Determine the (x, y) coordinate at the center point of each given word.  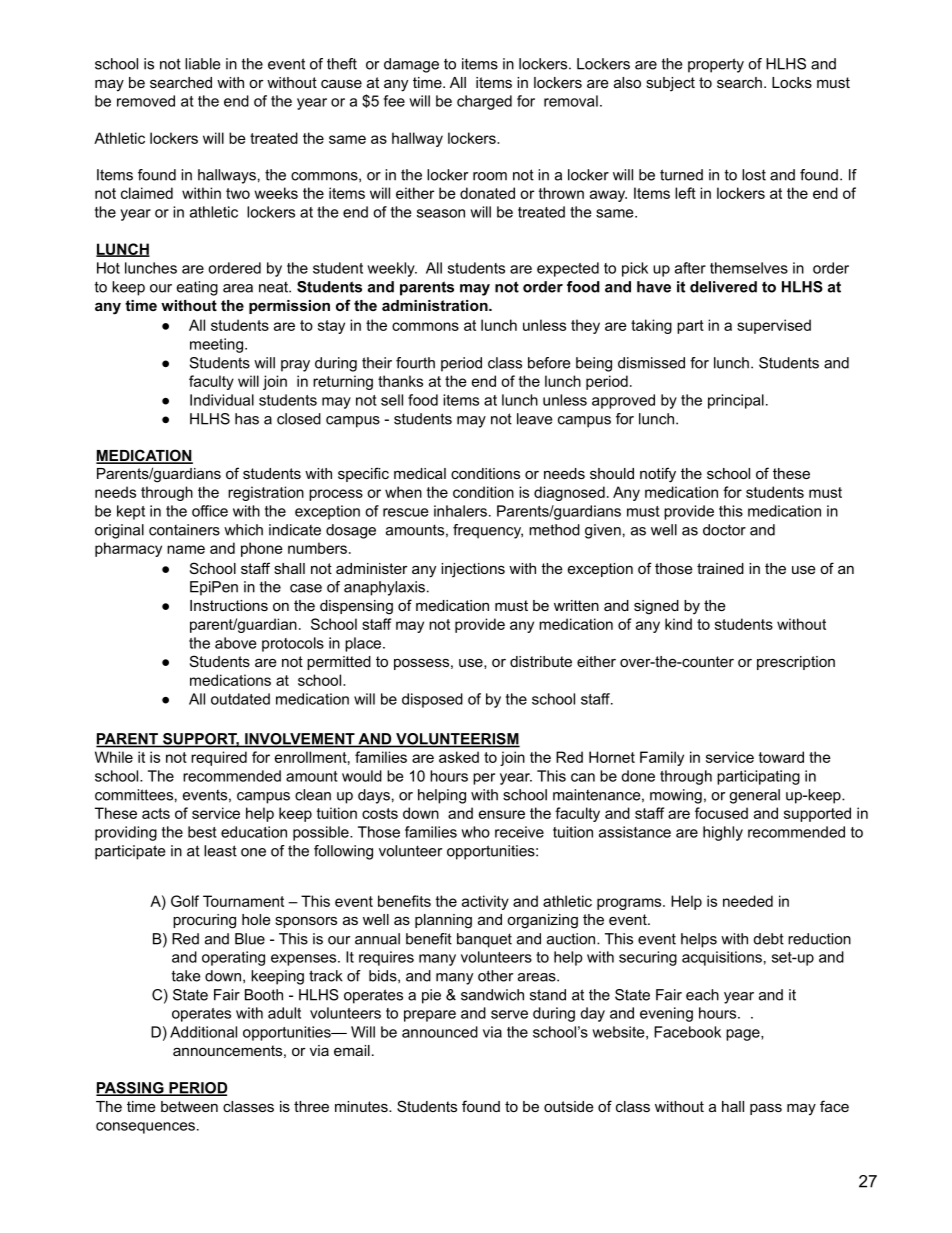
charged (484, 102)
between (189, 1106)
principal (736, 401)
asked (459, 757)
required (219, 758)
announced (440, 1032)
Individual (222, 400)
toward (781, 757)
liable (202, 64)
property (716, 65)
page (744, 1035)
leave (534, 419)
